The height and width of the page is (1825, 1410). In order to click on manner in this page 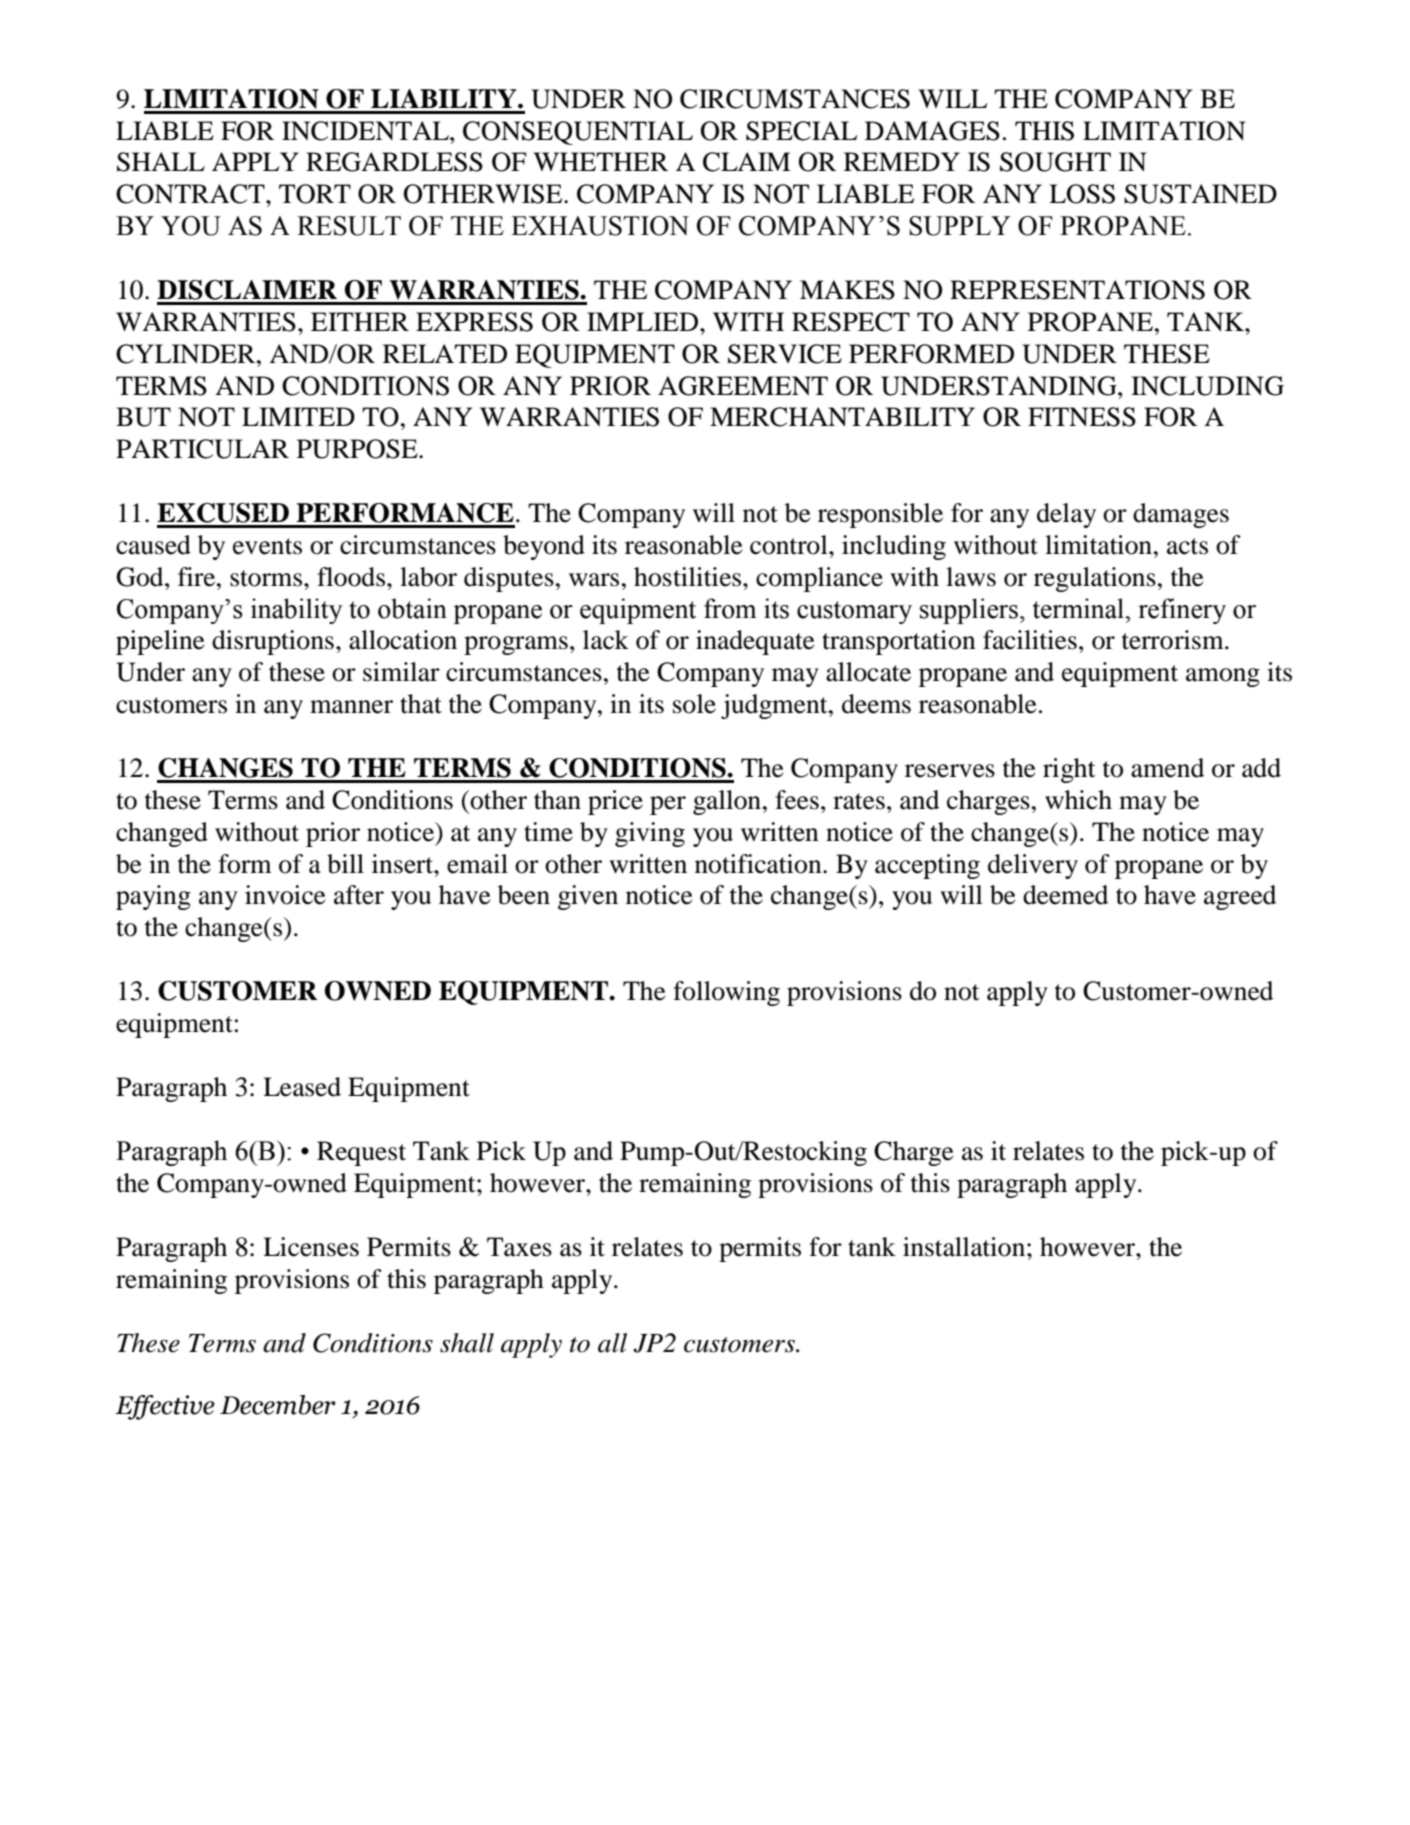, I will do `click(351, 707)`.
